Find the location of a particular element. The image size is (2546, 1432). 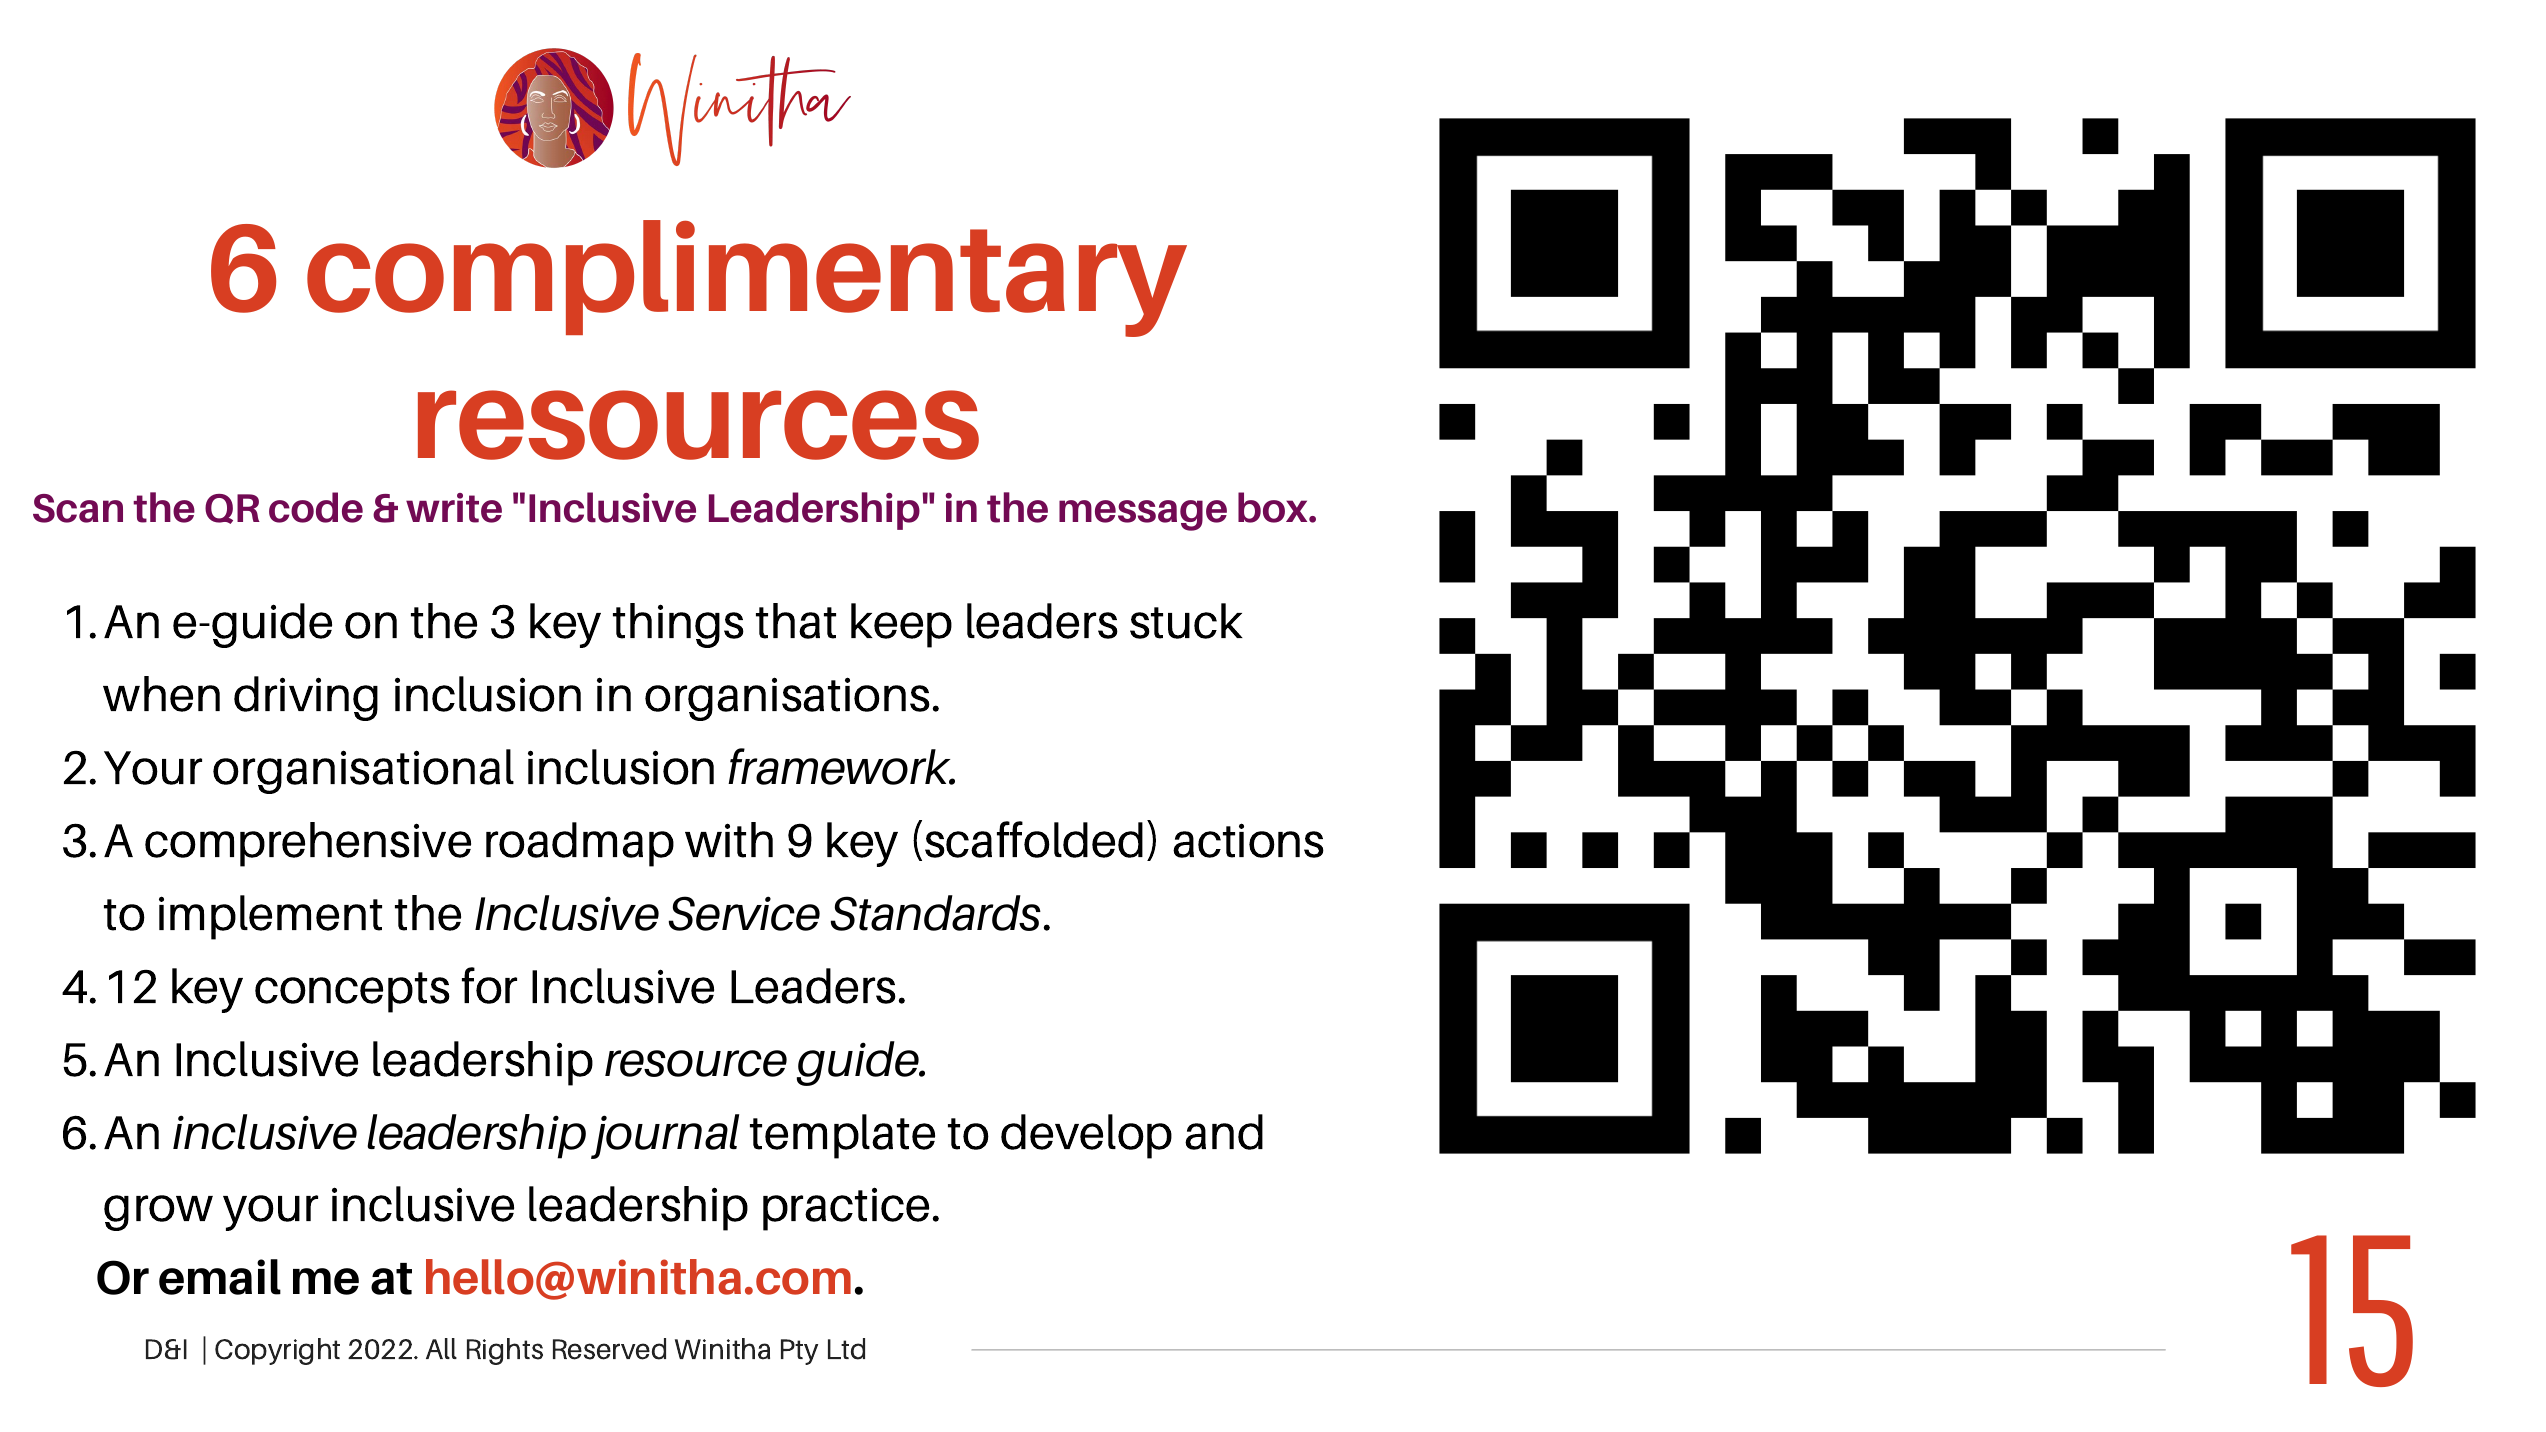

Copyright is located at coordinates (277, 1351).
